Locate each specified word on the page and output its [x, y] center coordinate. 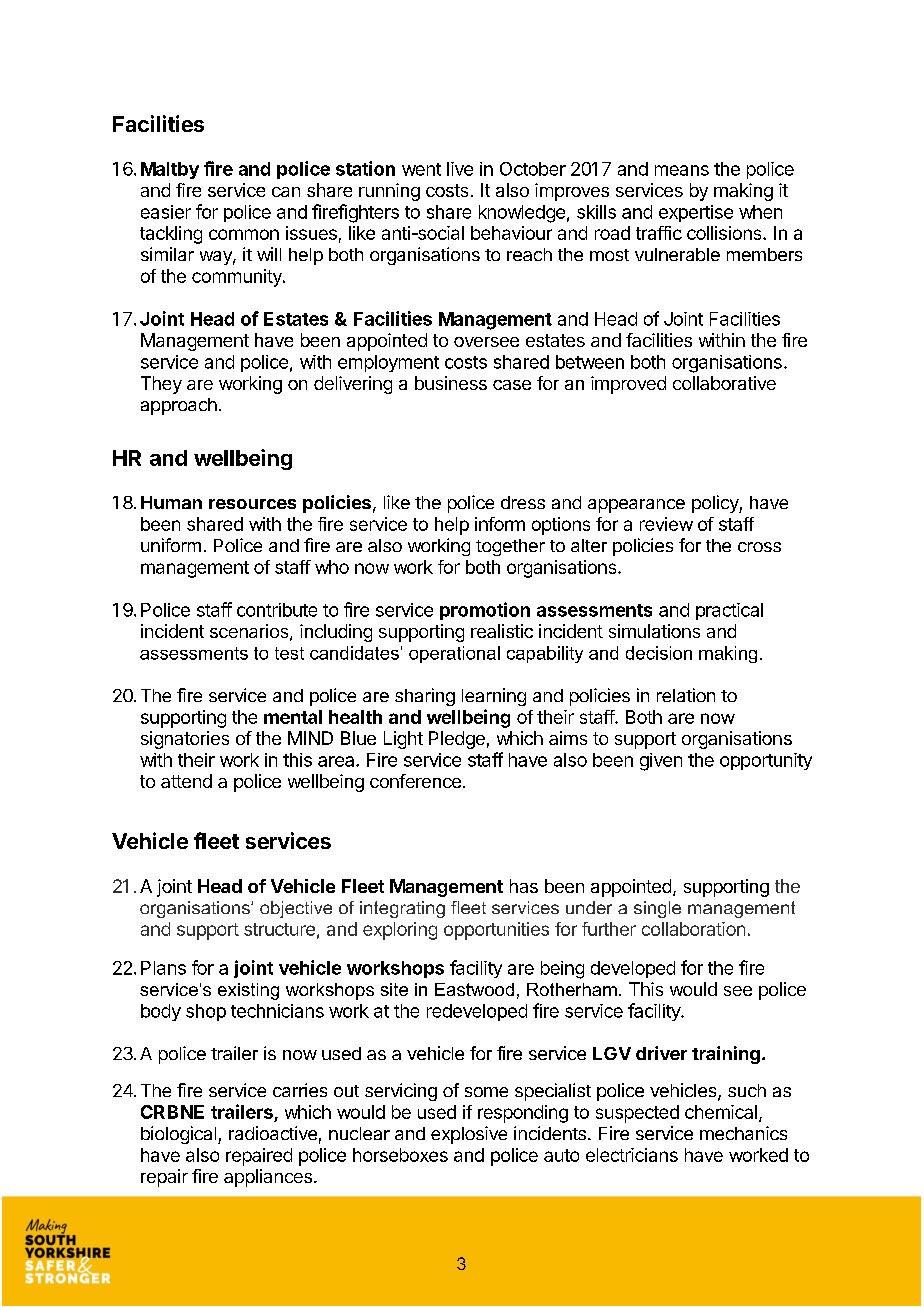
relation [686, 695]
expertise [696, 213]
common [244, 234]
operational [454, 654]
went [421, 169]
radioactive [273, 1133]
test [289, 653]
